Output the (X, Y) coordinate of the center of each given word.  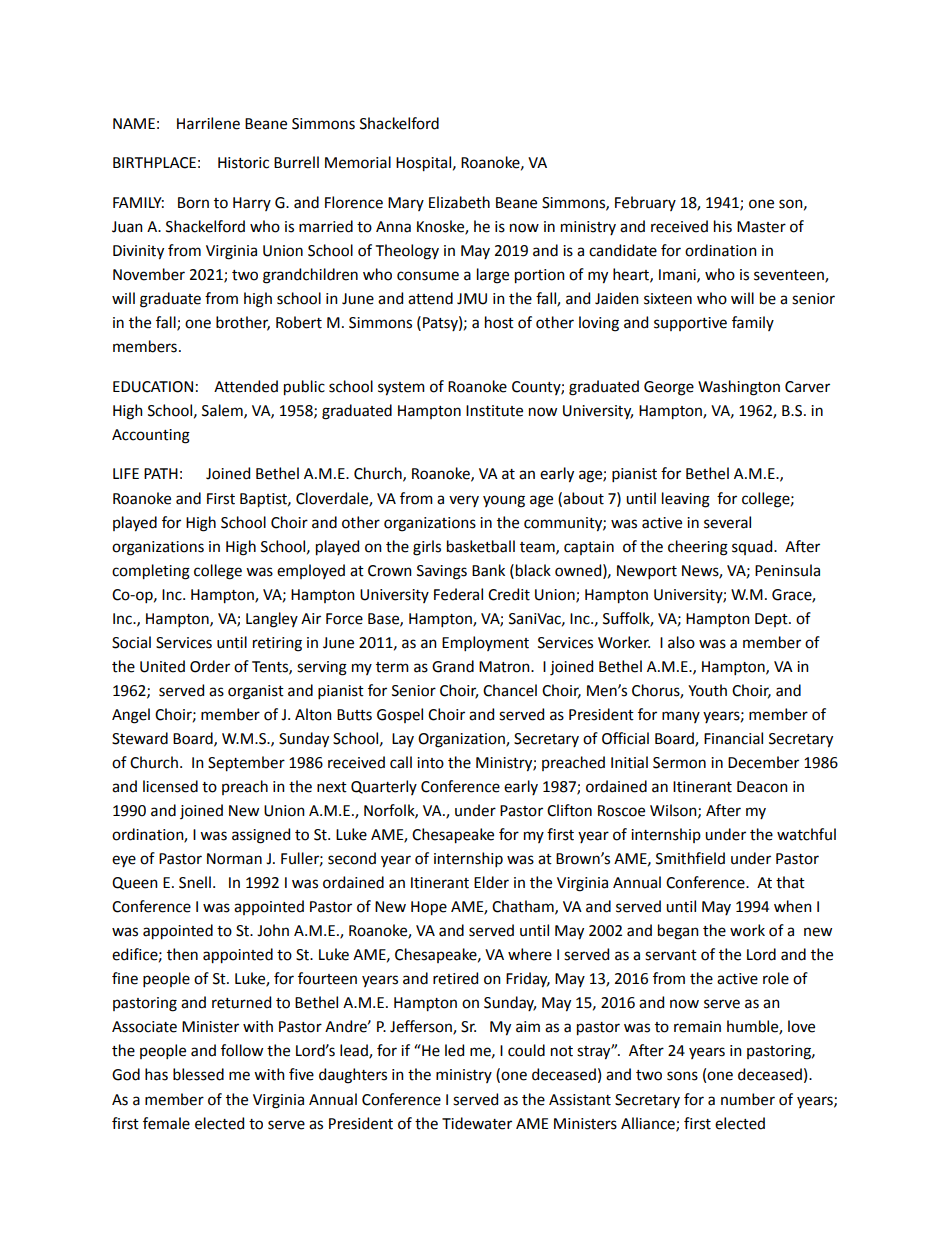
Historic (243, 163)
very (464, 501)
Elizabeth (459, 202)
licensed (170, 786)
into (430, 763)
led (454, 1050)
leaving (686, 500)
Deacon (762, 787)
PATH (161, 473)
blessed (198, 1074)
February (645, 203)
